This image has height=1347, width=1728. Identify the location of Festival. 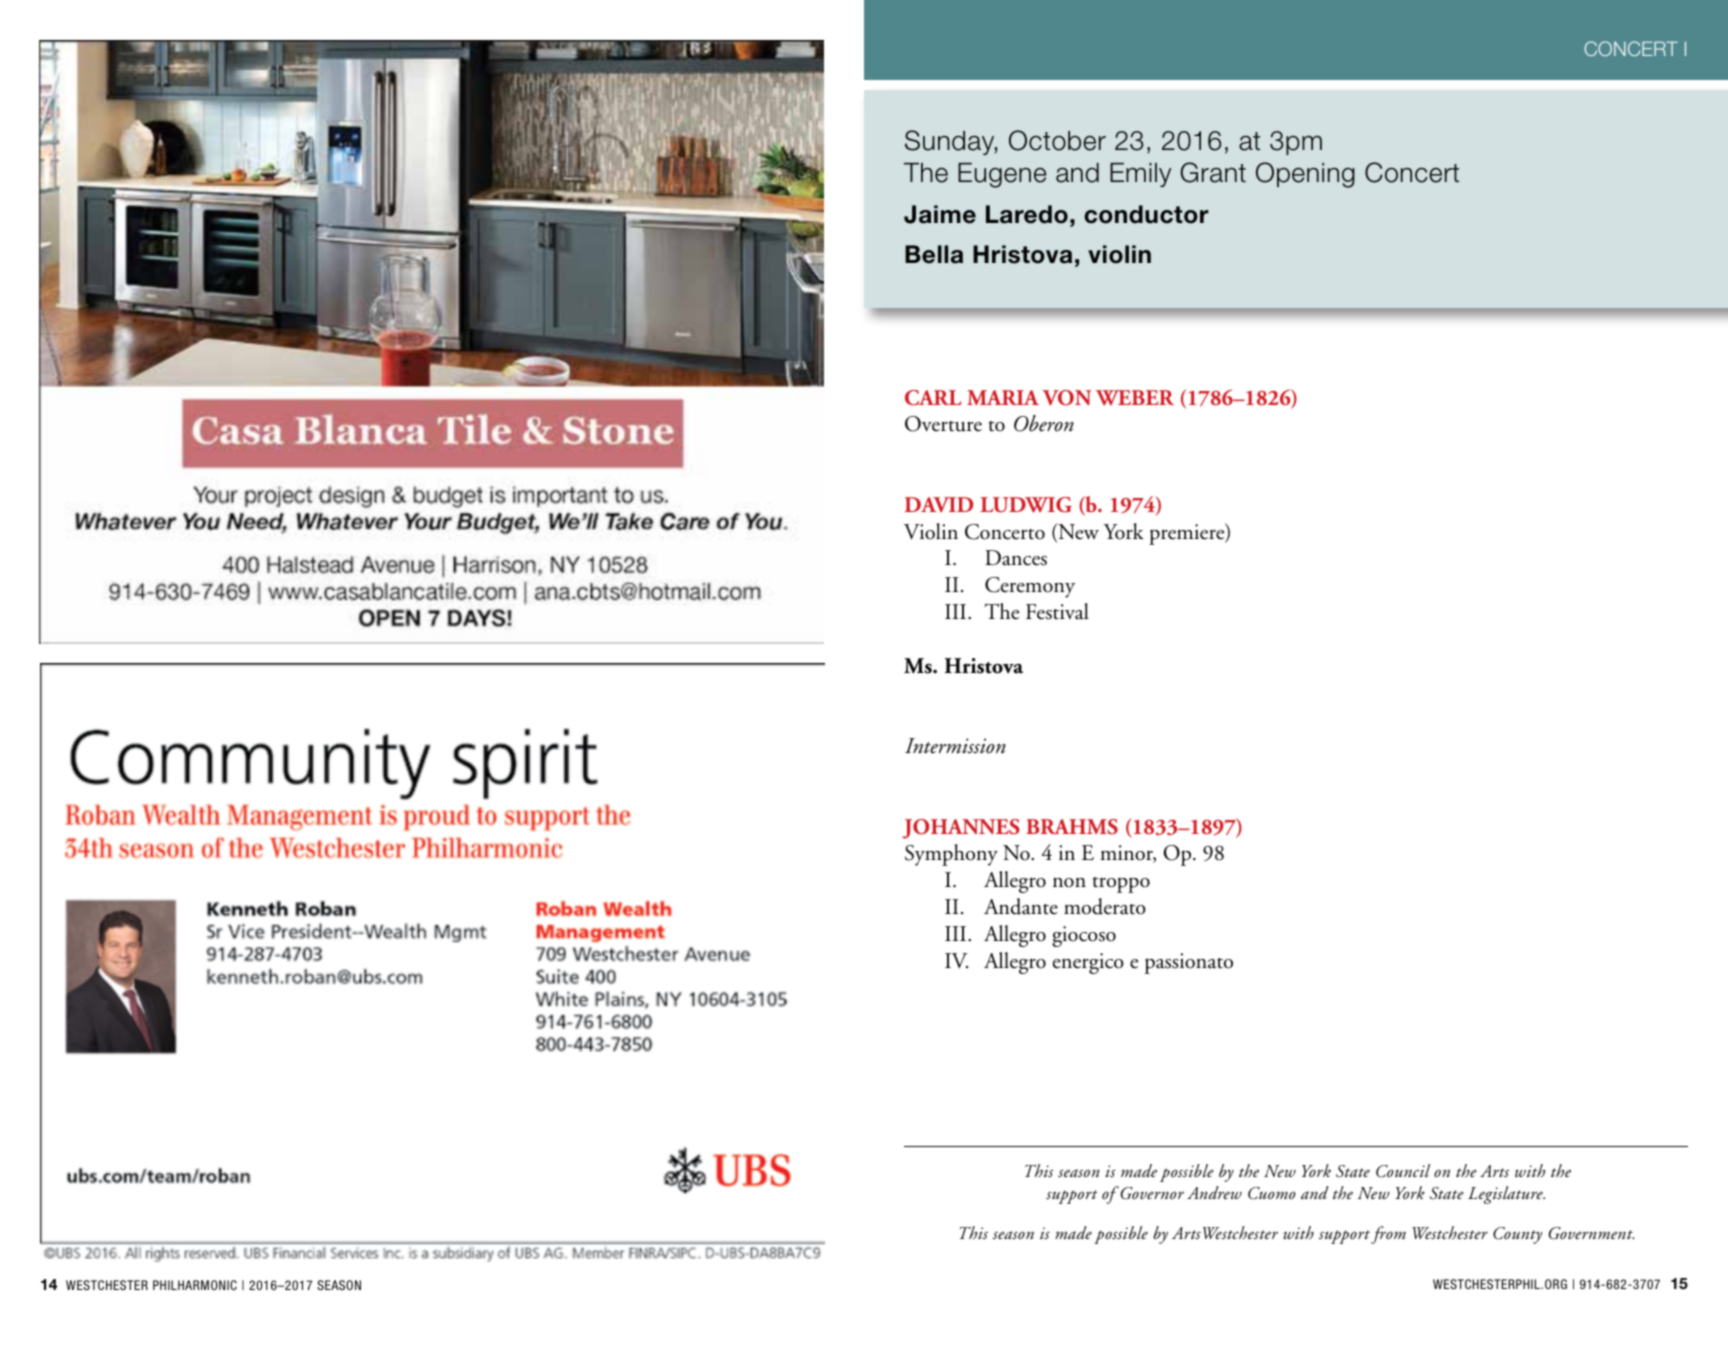
(1057, 611).
